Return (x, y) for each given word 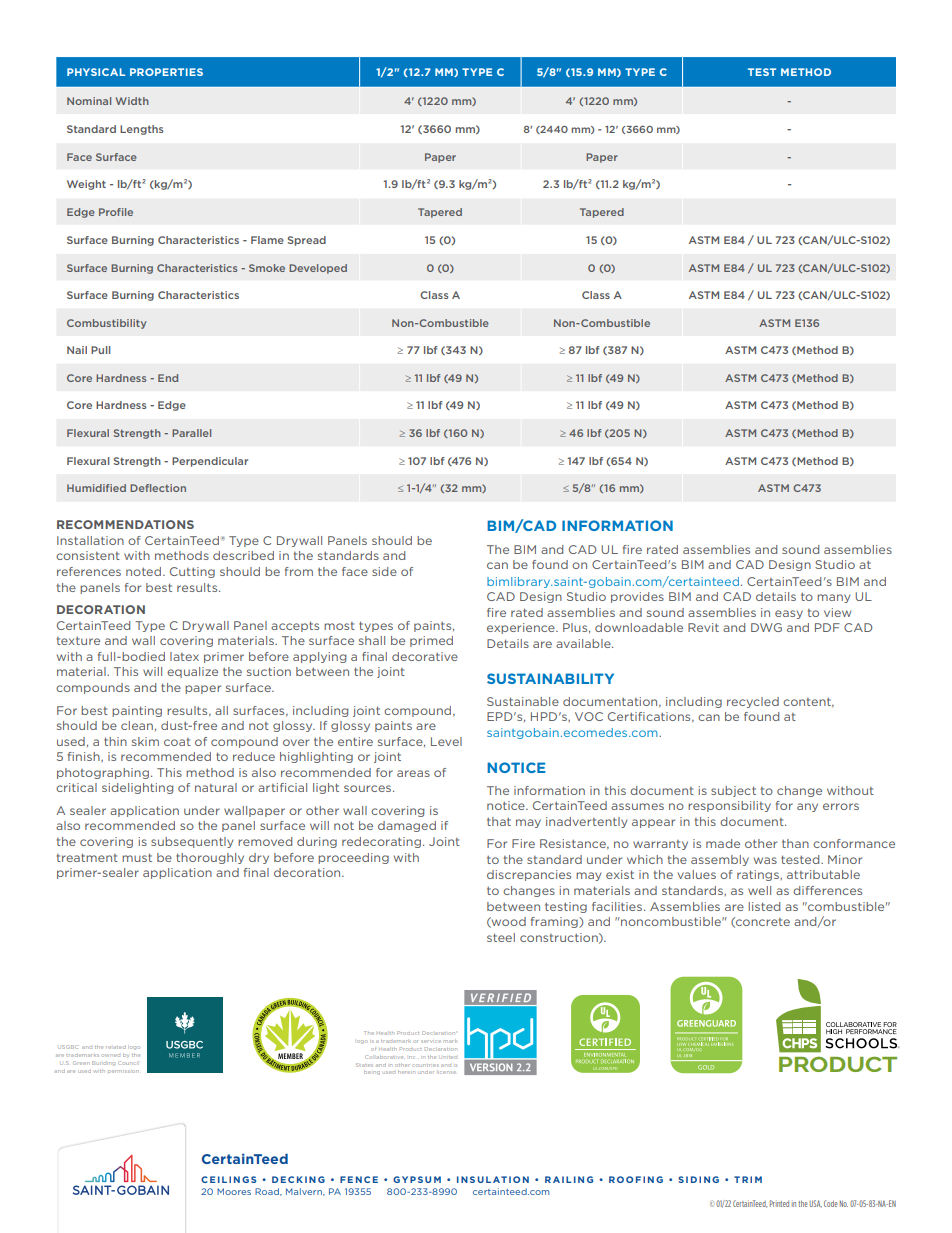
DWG (766, 627)
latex (184, 656)
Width (132, 101)
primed (431, 641)
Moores (234, 1191)
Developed (318, 269)
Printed (779, 1203)
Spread (307, 241)
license (447, 1072)
